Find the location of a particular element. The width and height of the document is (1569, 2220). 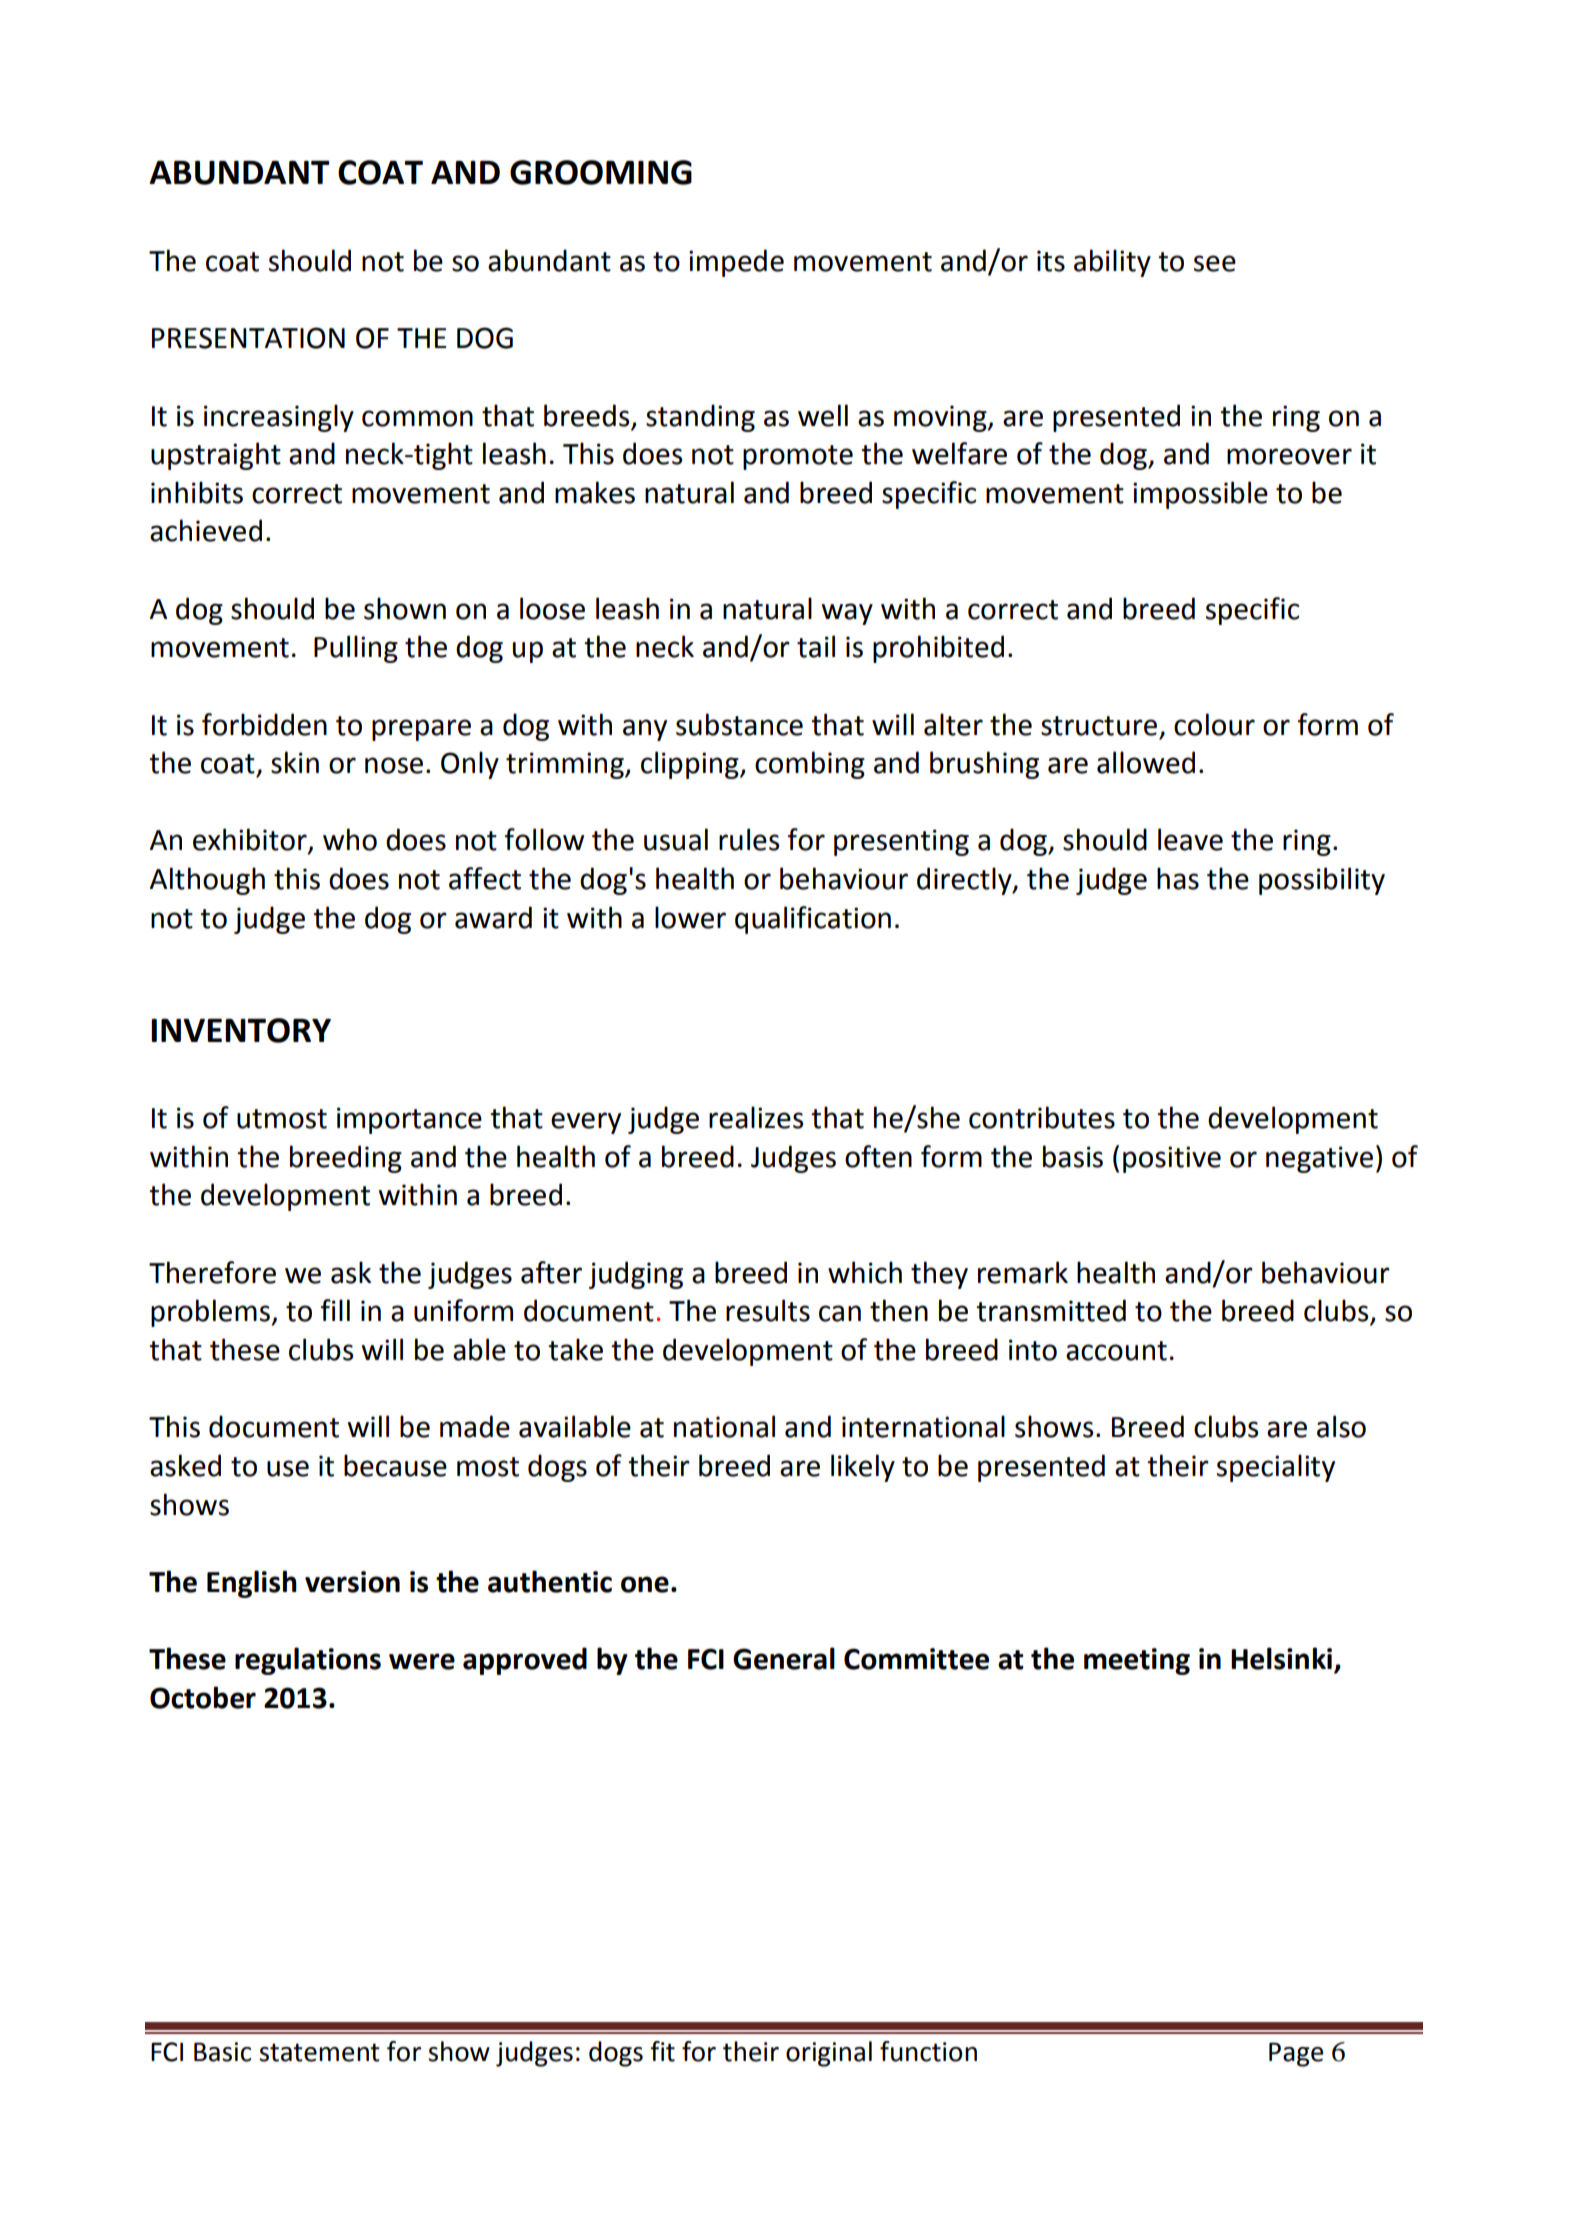

Page is located at coordinates (1296, 2054).
